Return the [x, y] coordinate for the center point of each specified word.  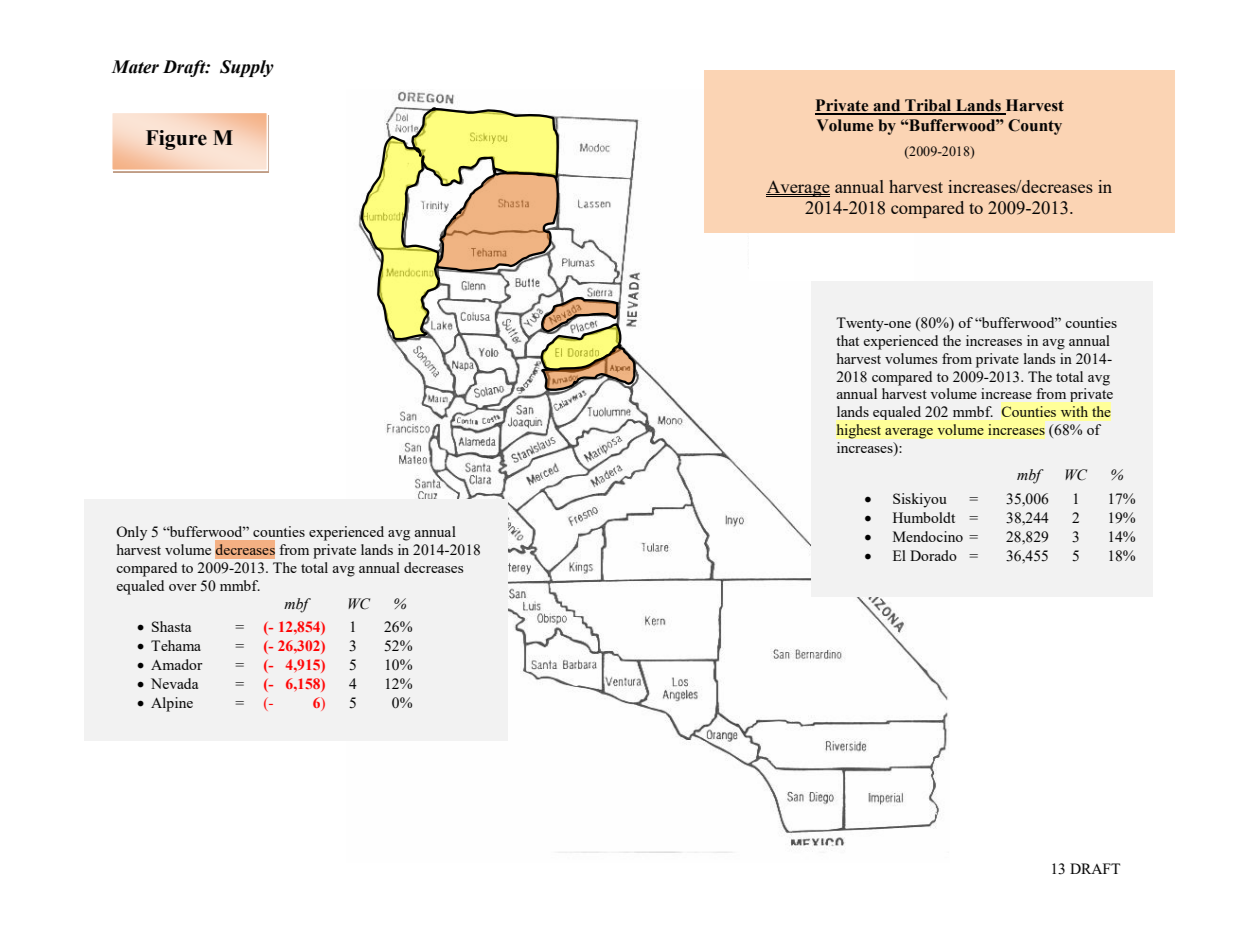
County [1035, 127]
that [847, 340]
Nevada [174, 683]
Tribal [928, 106]
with [1074, 411]
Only [131, 533]
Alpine [172, 704]
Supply [247, 68]
